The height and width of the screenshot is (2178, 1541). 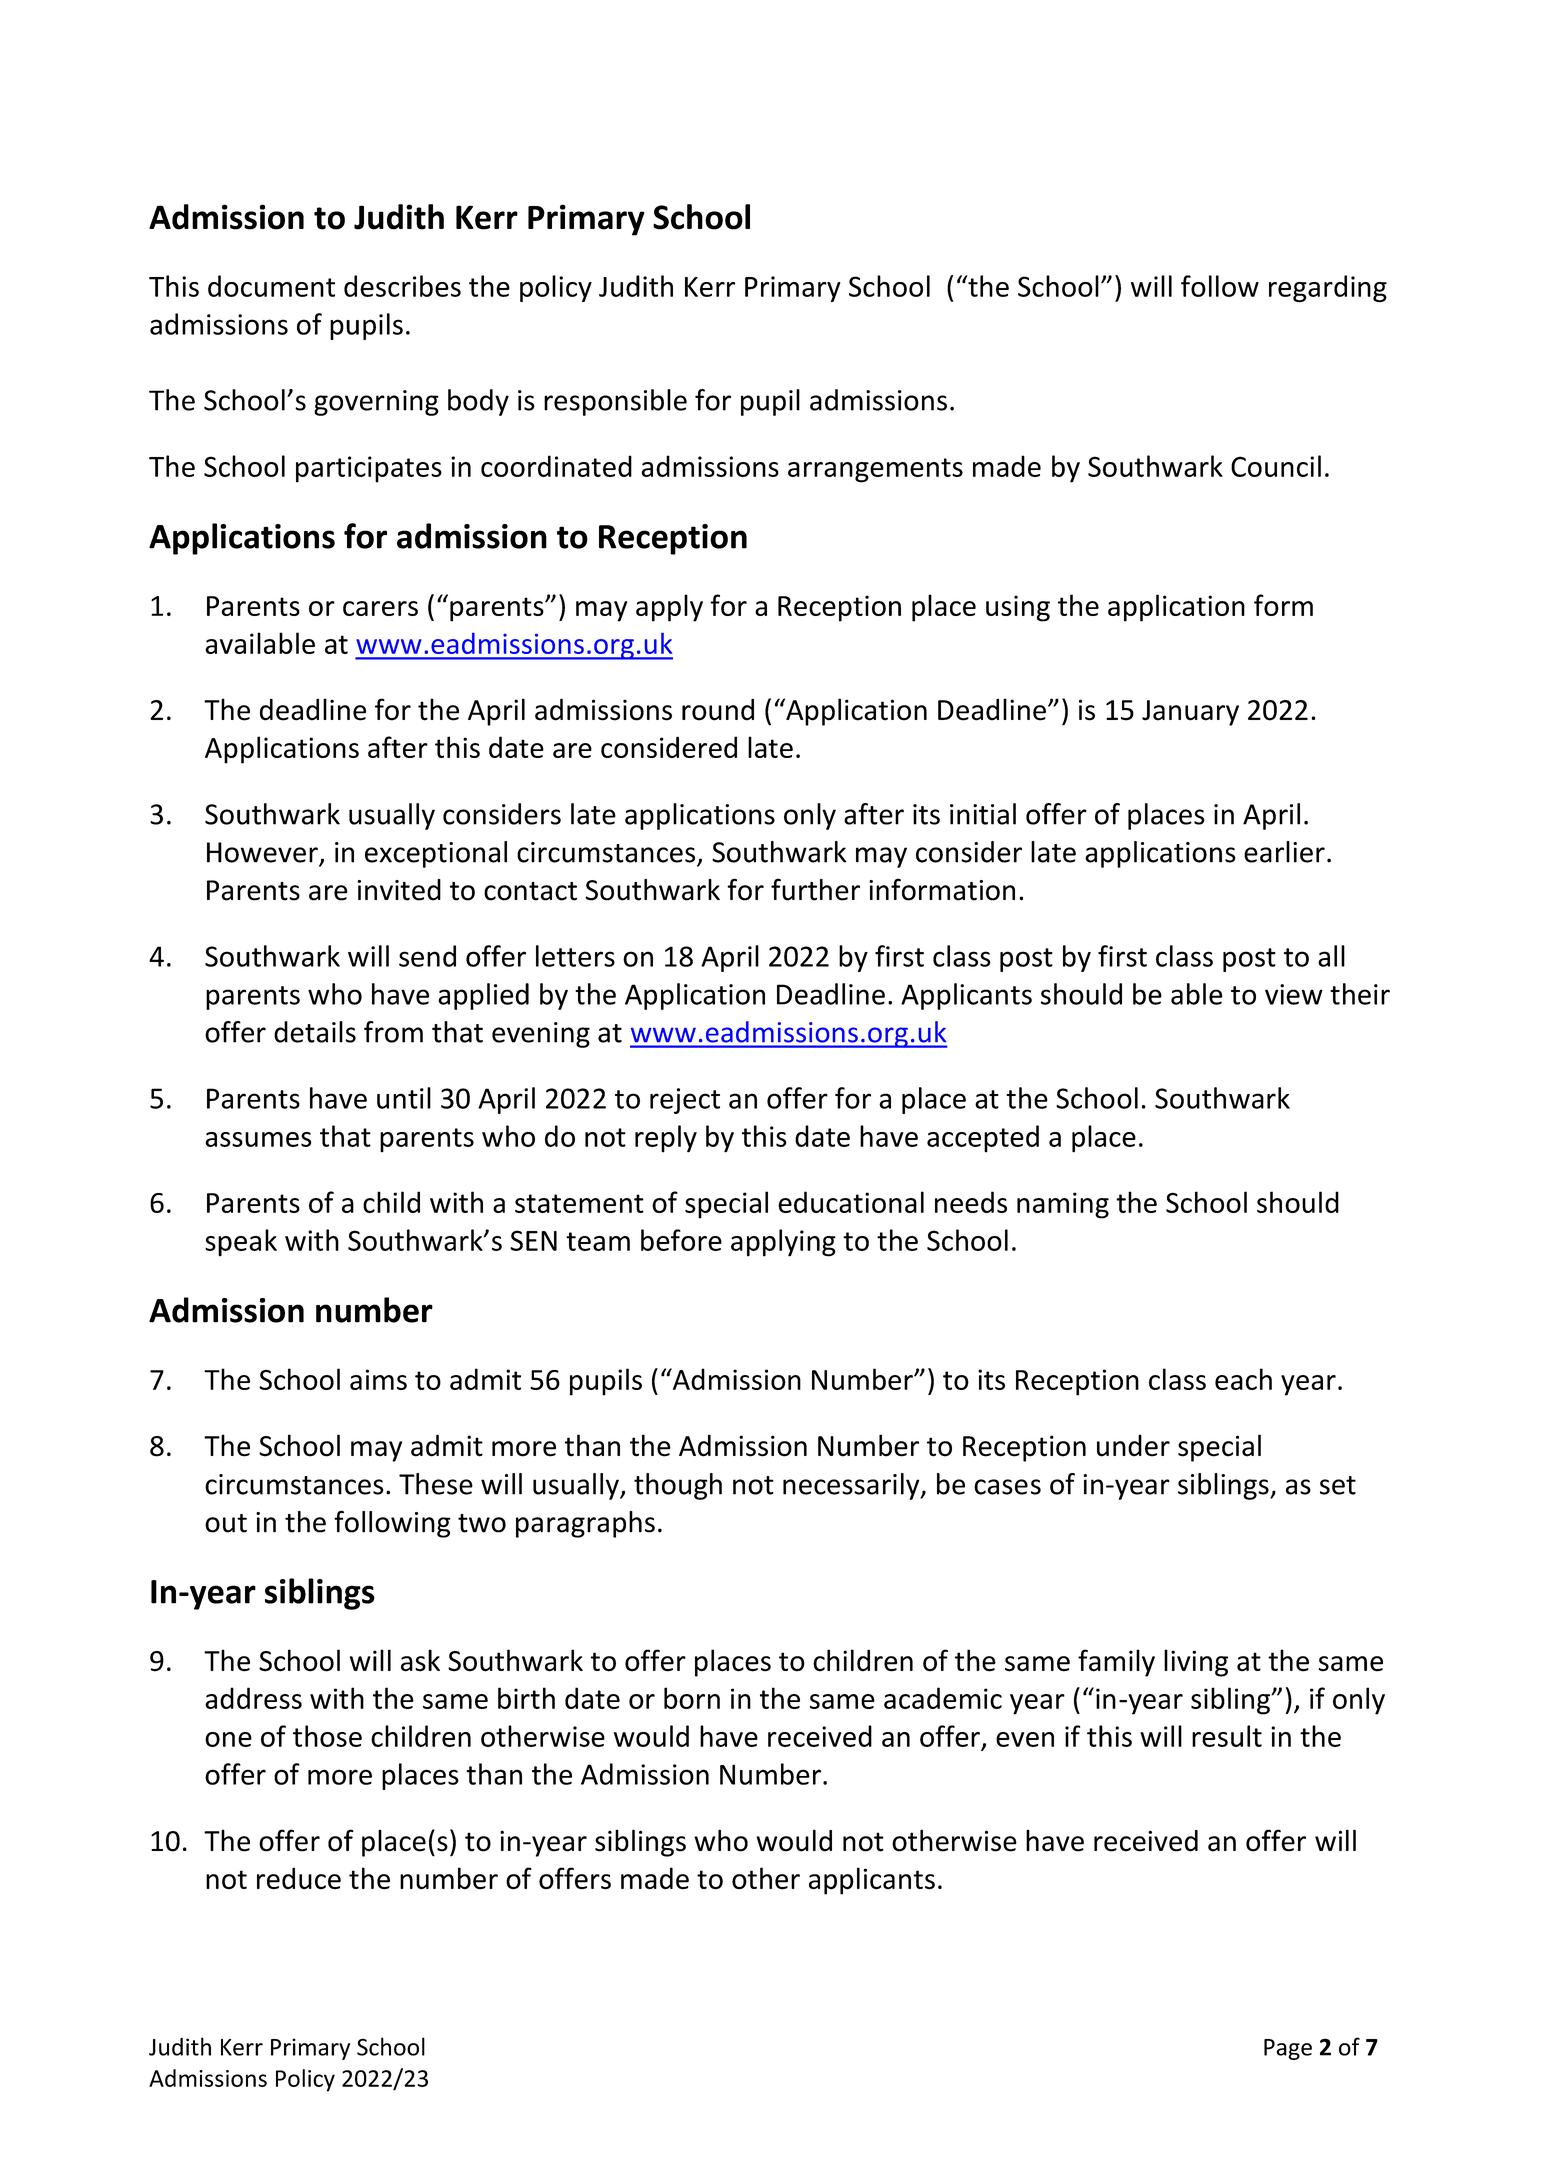 What do you see at coordinates (393, 1032) in the screenshot?
I see `from` at bounding box center [393, 1032].
